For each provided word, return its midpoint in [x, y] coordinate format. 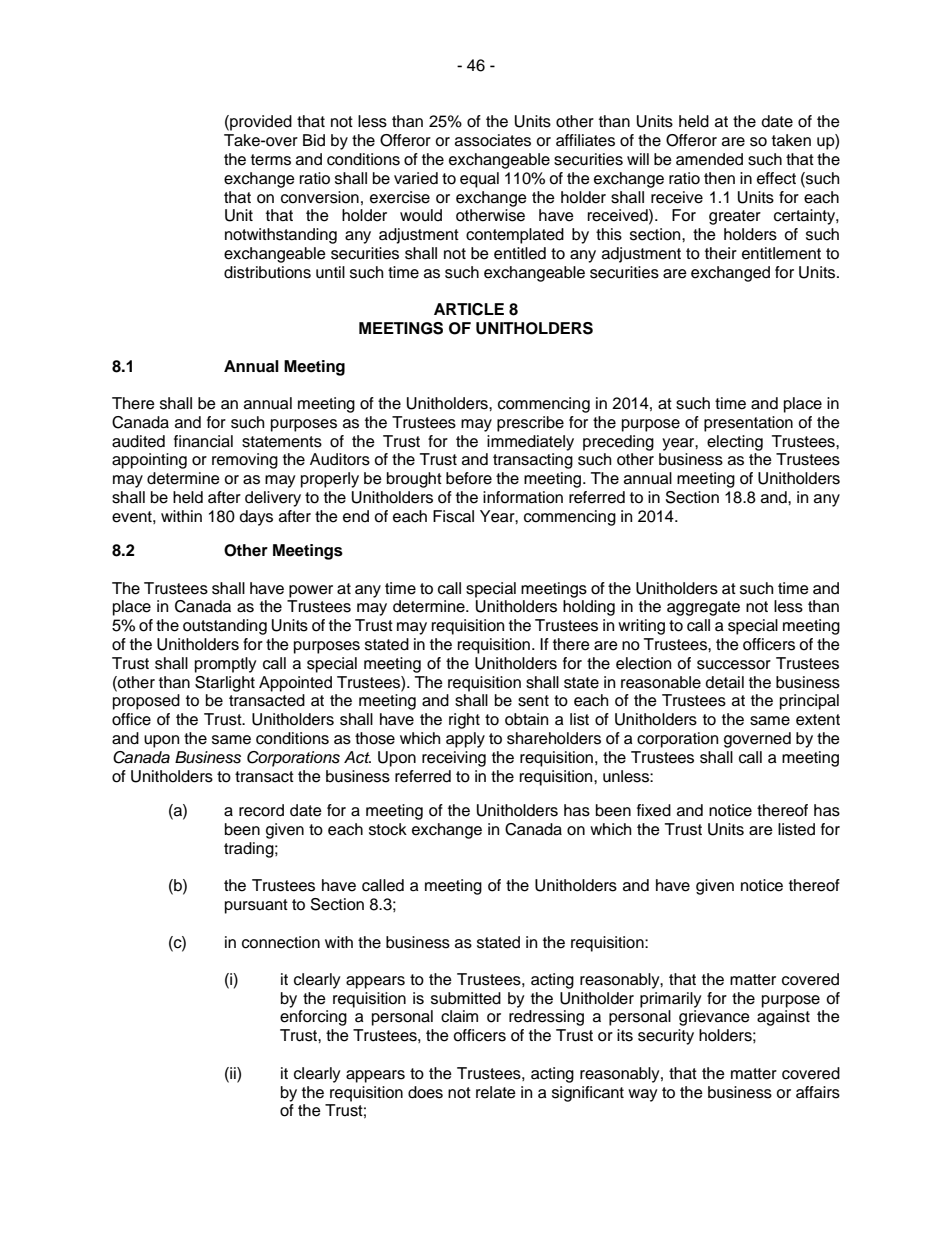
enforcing [313, 1018]
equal [479, 180]
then [719, 178]
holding [589, 608]
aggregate [703, 608]
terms [271, 160]
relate [496, 1092]
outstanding [225, 627]
